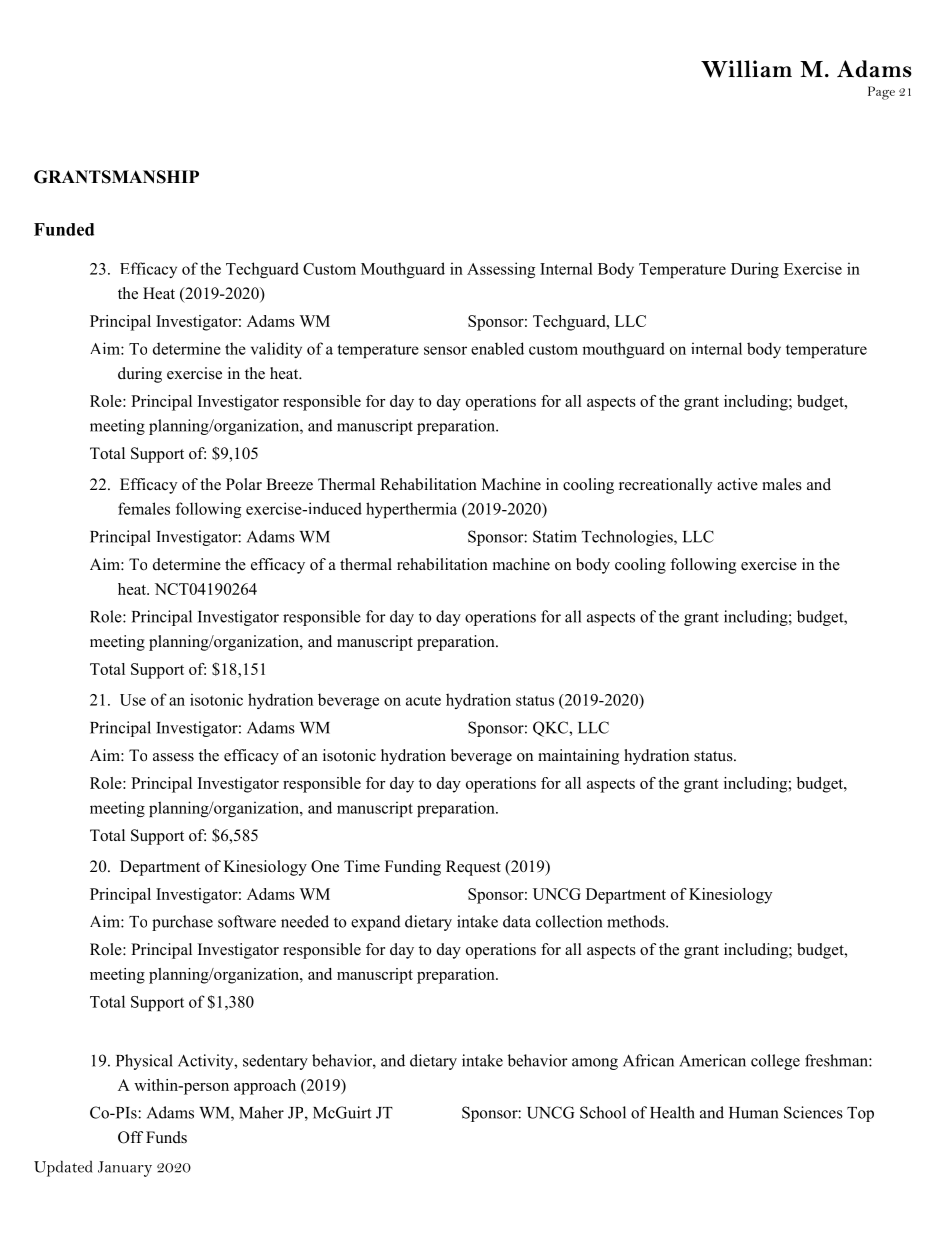  What do you see at coordinates (133, 700) in the screenshot?
I see `Use` at bounding box center [133, 700].
